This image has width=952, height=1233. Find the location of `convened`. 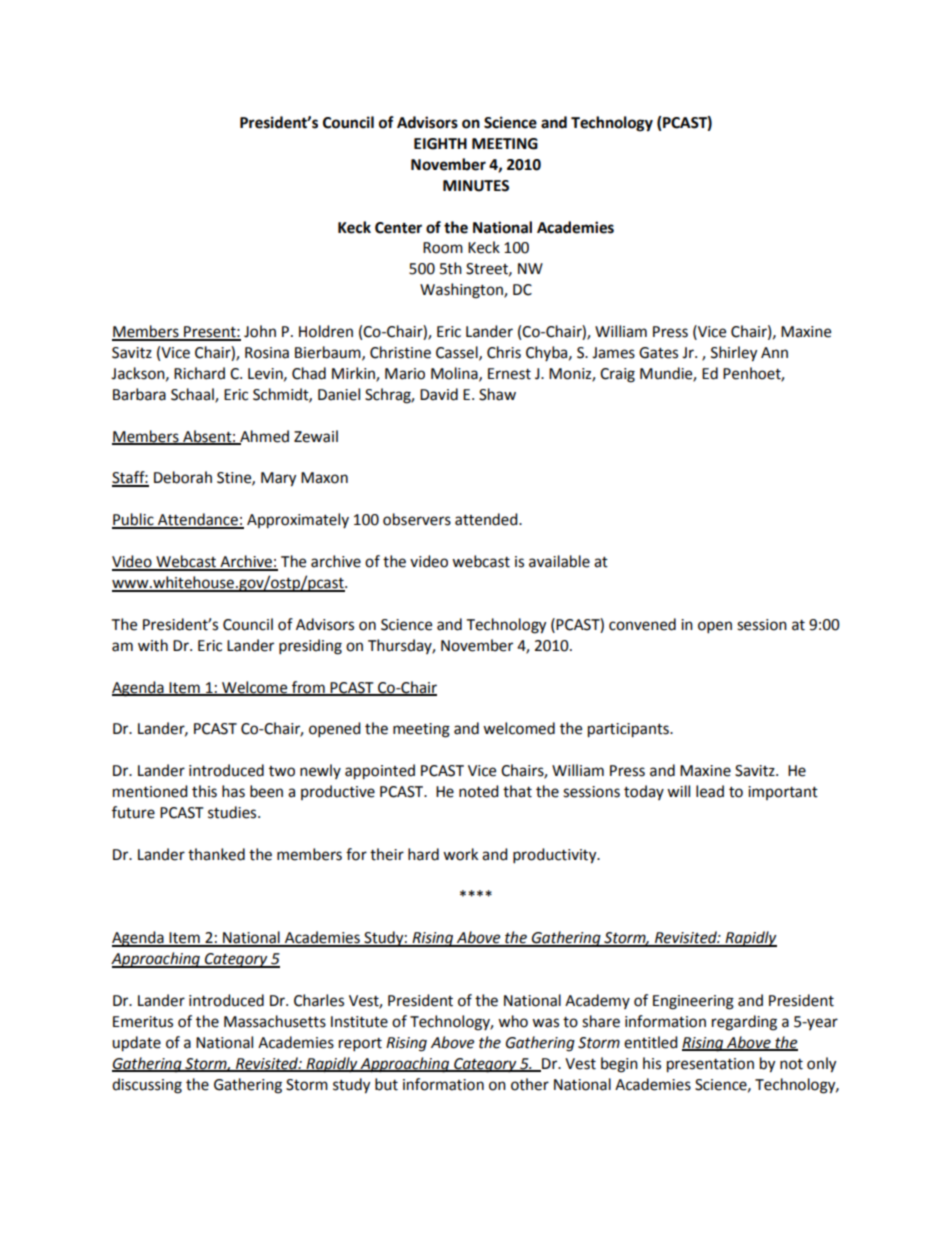

convened is located at coordinates (642, 624).
